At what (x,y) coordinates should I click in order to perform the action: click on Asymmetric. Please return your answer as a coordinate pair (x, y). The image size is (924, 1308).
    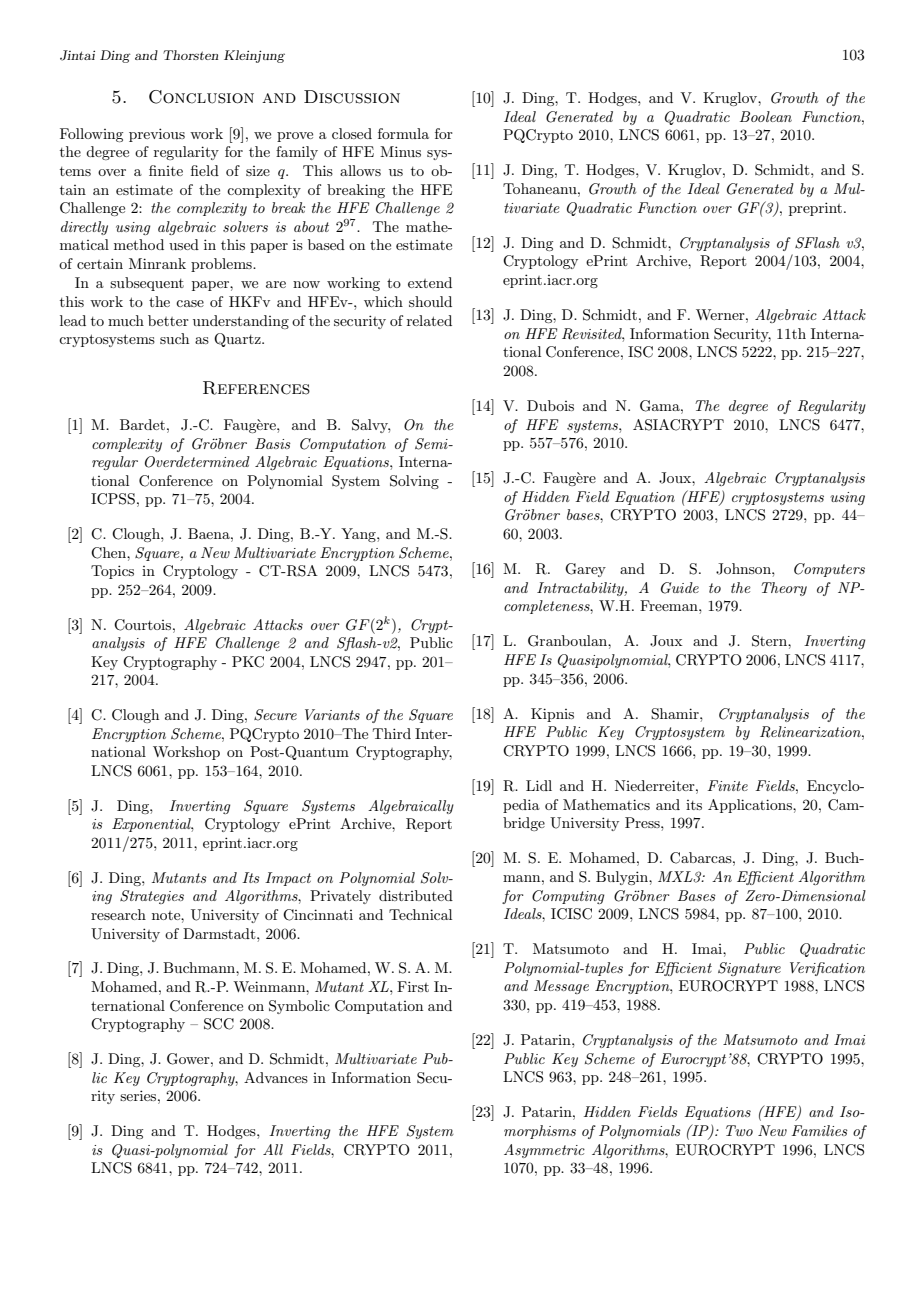
    Looking at the image, I should click on (544, 1151).
